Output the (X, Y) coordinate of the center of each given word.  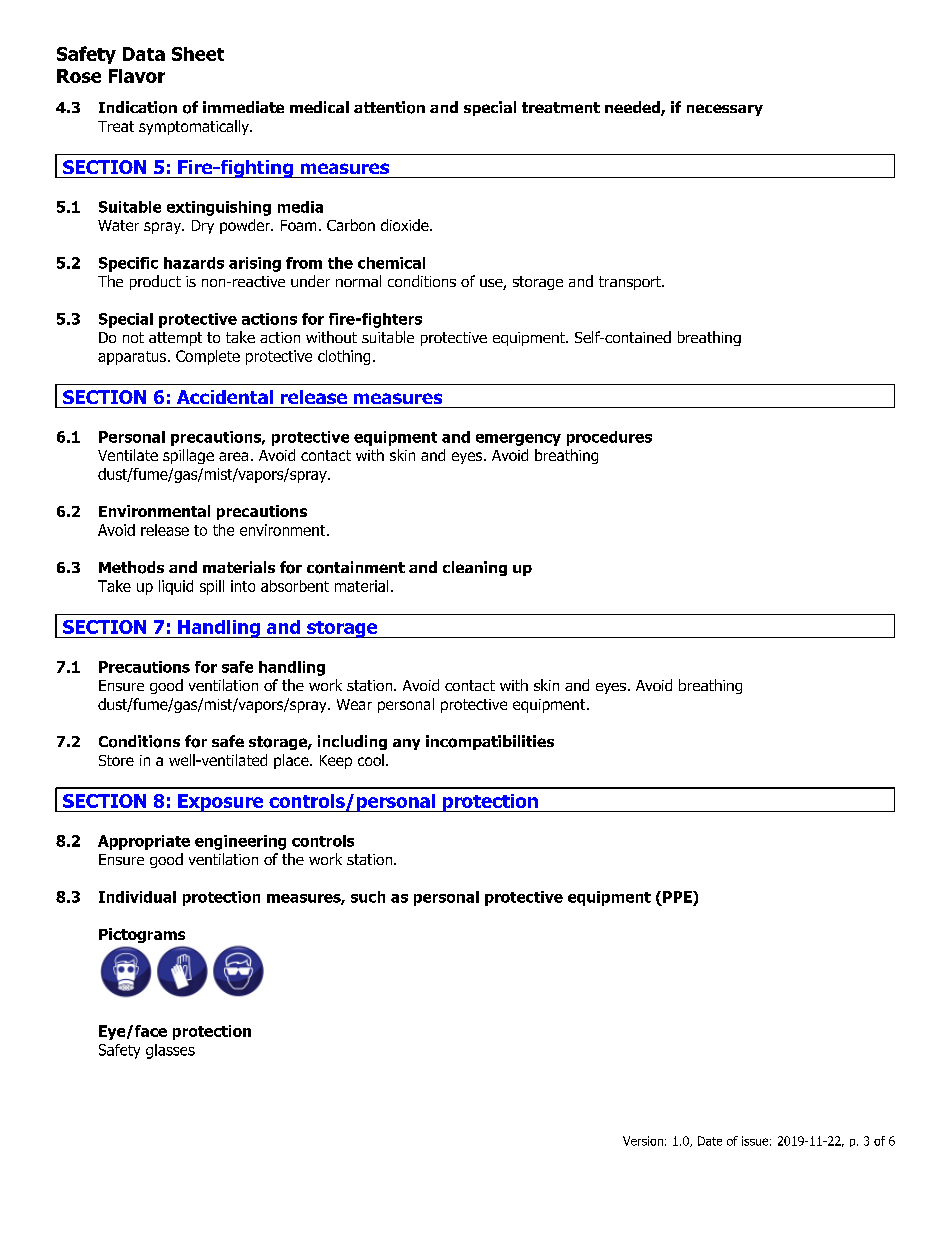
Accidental (225, 397)
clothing (344, 357)
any (406, 744)
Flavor (137, 76)
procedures (609, 438)
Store (116, 760)
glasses (170, 1051)
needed (633, 108)
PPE (678, 897)
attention (389, 107)
